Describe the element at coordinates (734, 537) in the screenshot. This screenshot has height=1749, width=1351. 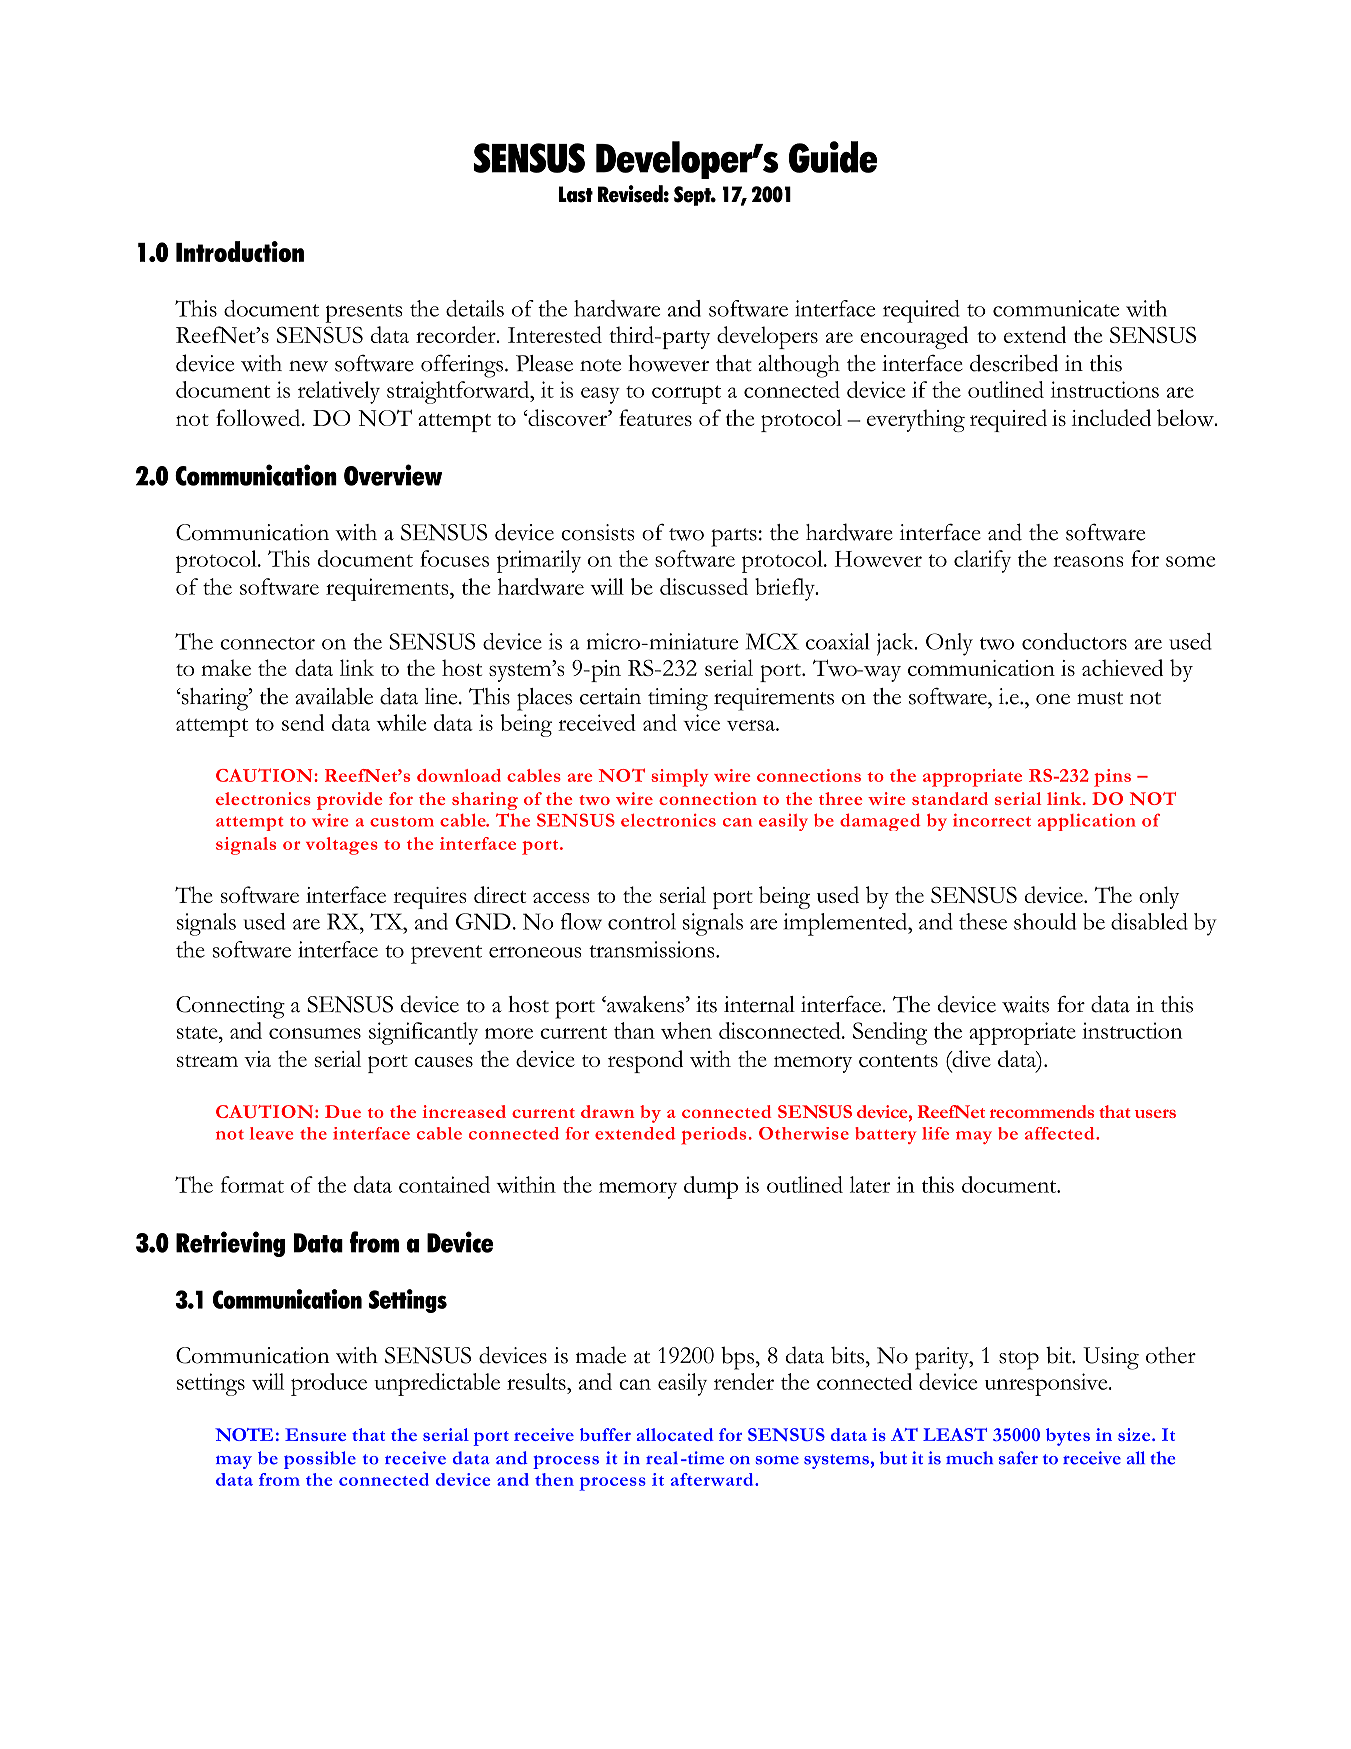
I see `parts` at that location.
